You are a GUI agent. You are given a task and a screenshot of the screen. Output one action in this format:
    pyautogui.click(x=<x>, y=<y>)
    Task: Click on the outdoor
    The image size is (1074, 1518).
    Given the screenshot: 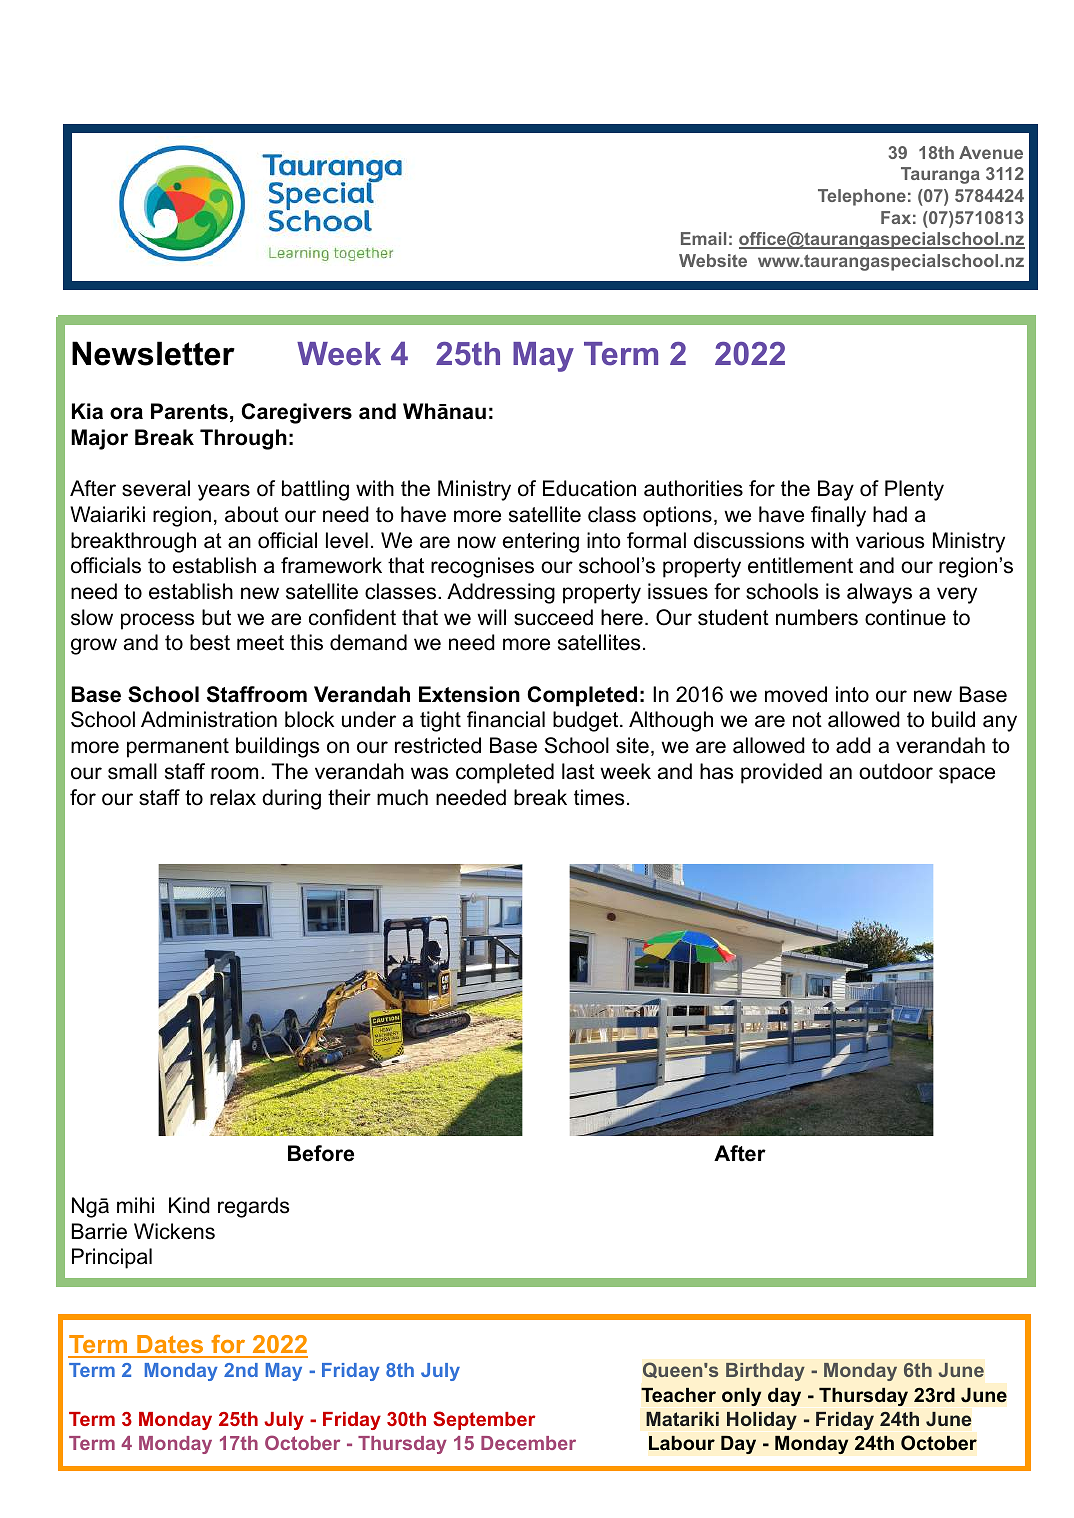 What is the action you would take?
    pyautogui.click(x=896, y=771)
